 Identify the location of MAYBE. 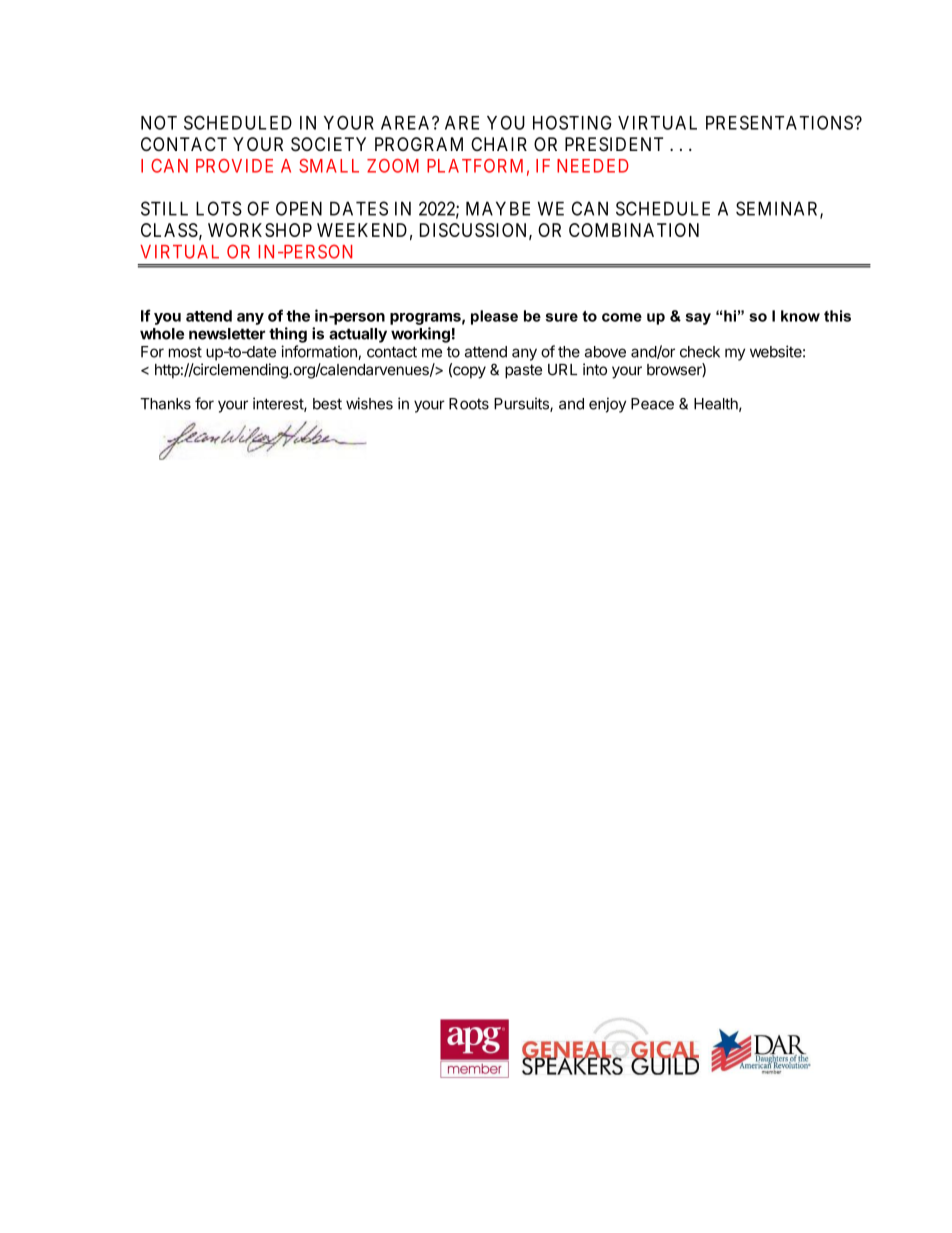
(498, 208).
